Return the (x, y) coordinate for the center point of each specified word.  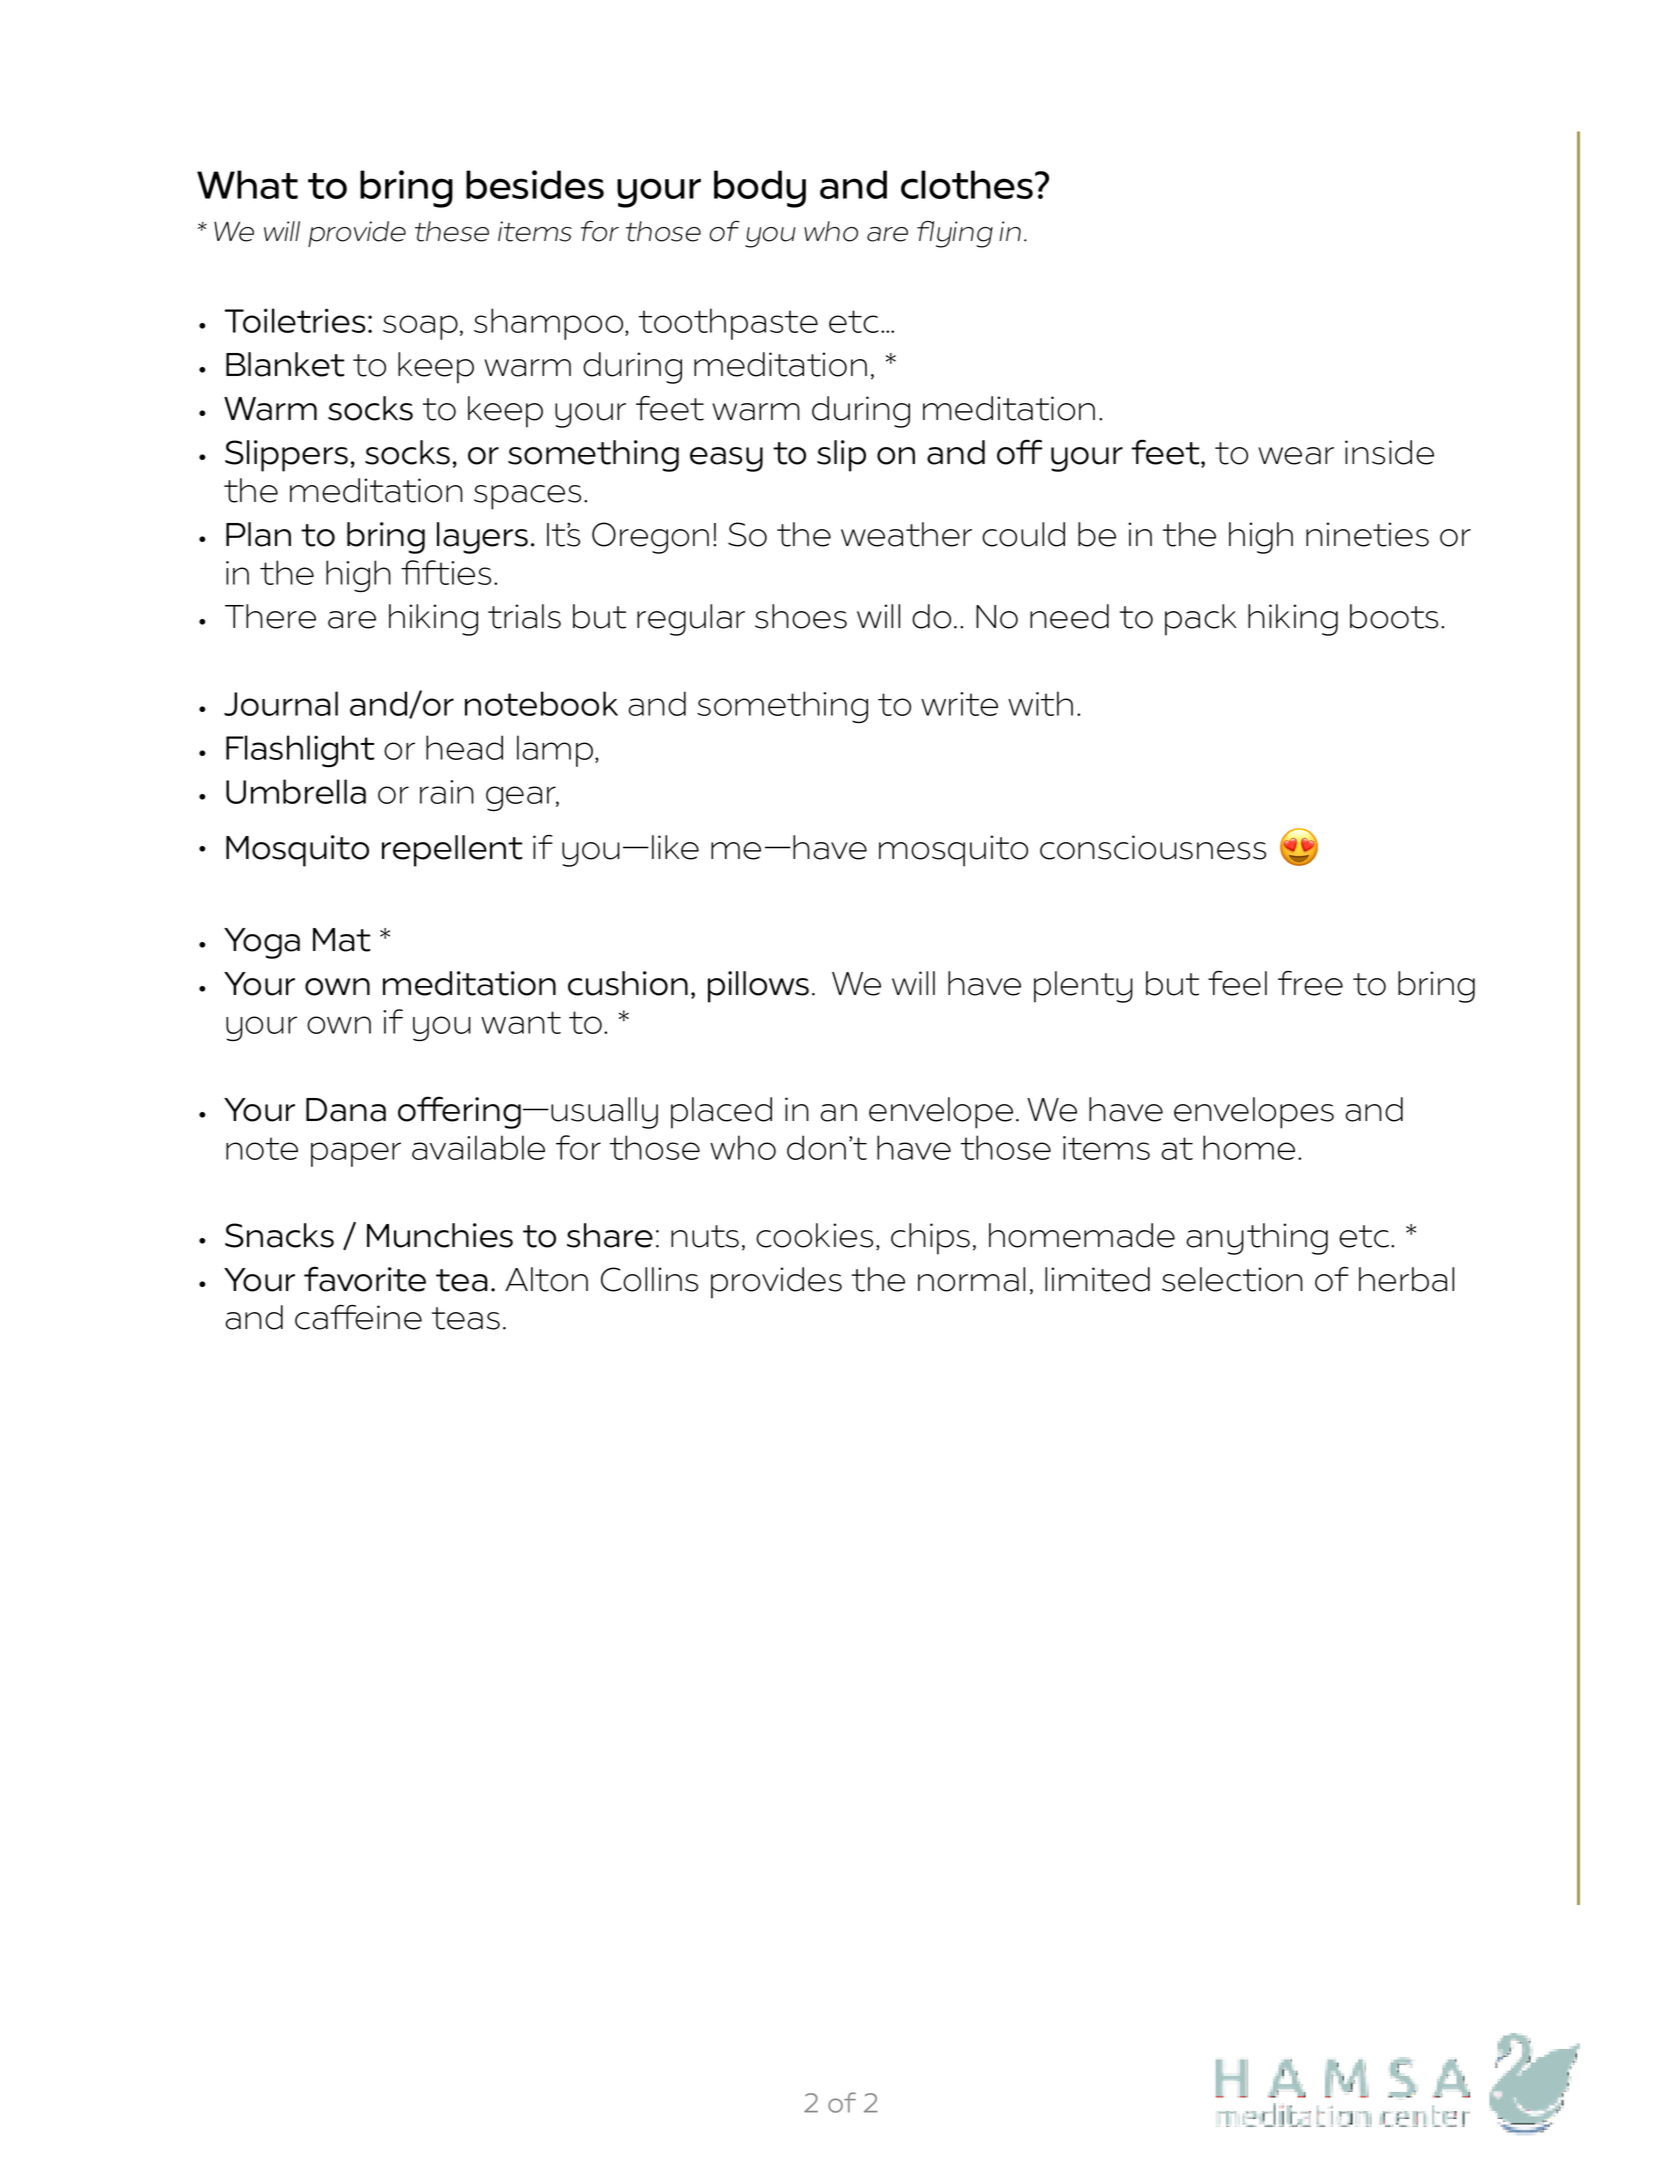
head (464, 747)
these (452, 231)
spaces (527, 497)
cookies (814, 1235)
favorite (365, 1279)
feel (1237, 983)
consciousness (1153, 847)
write (959, 704)
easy (726, 459)
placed (721, 1113)
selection (1232, 1279)
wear (1296, 456)
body (760, 189)
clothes (967, 184)
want (521, 1022)
